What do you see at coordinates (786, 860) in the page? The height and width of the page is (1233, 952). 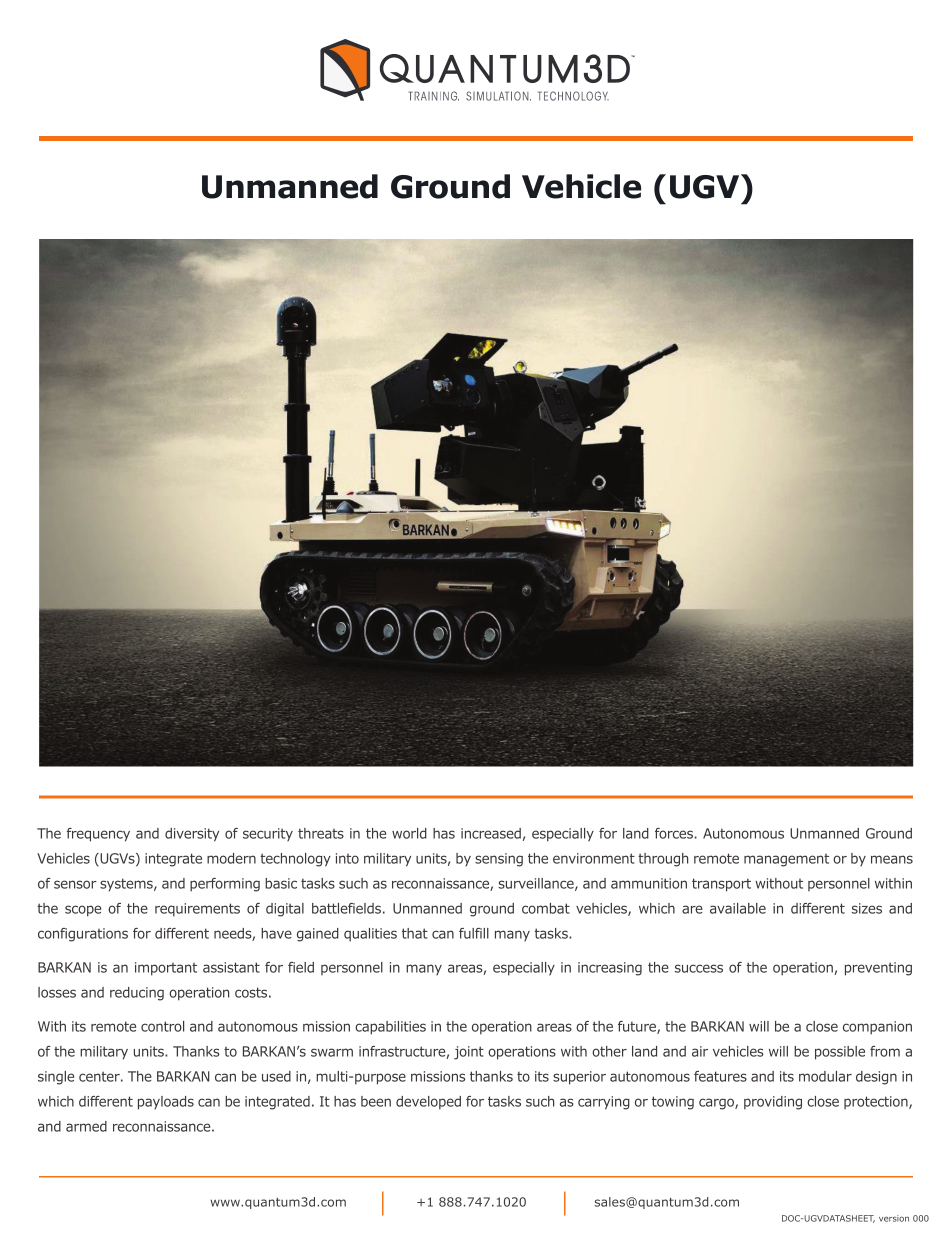 I see `management` at bounding box center [786, 860].
